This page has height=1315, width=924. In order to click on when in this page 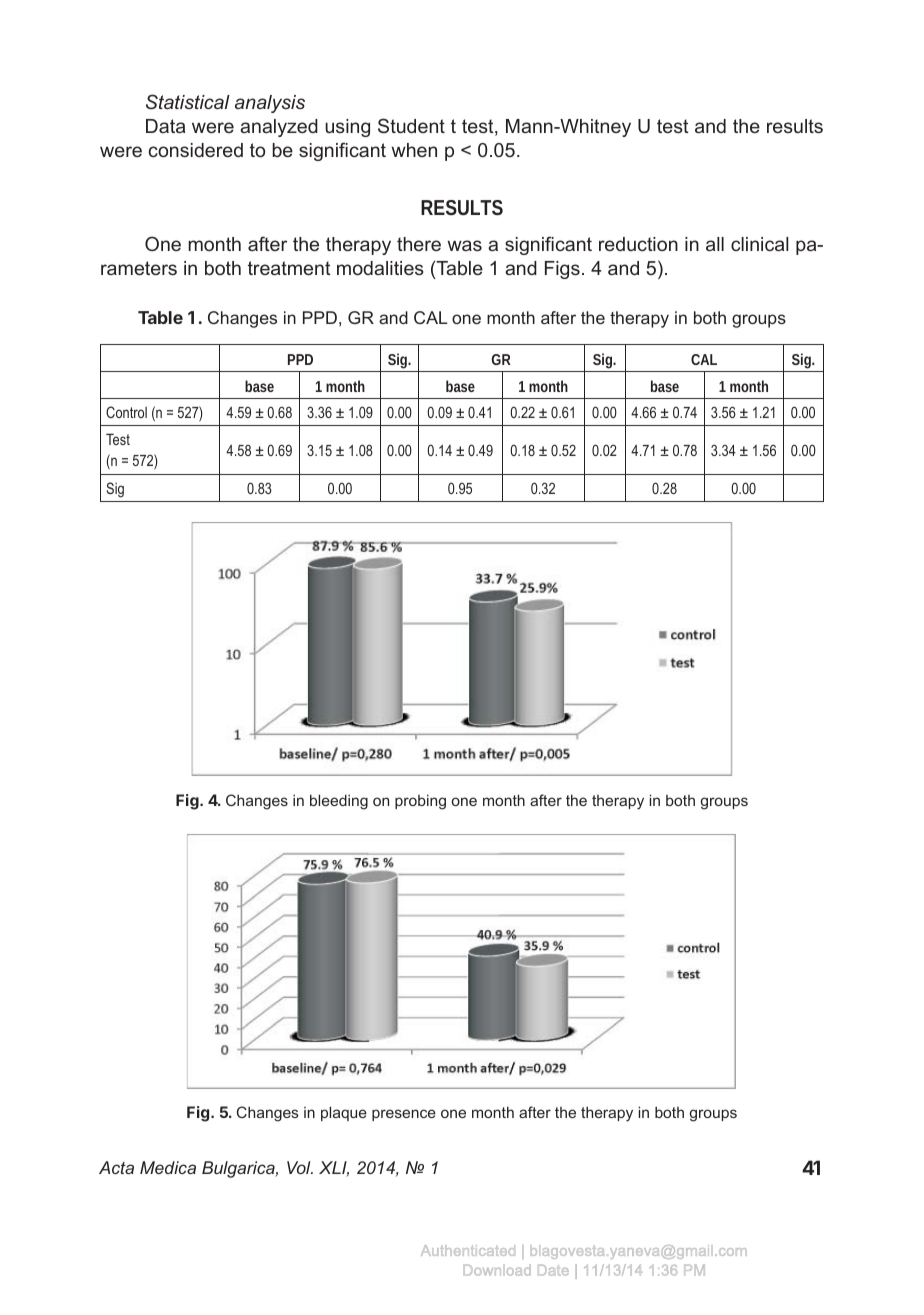, I will do `click(414, 150)`.
